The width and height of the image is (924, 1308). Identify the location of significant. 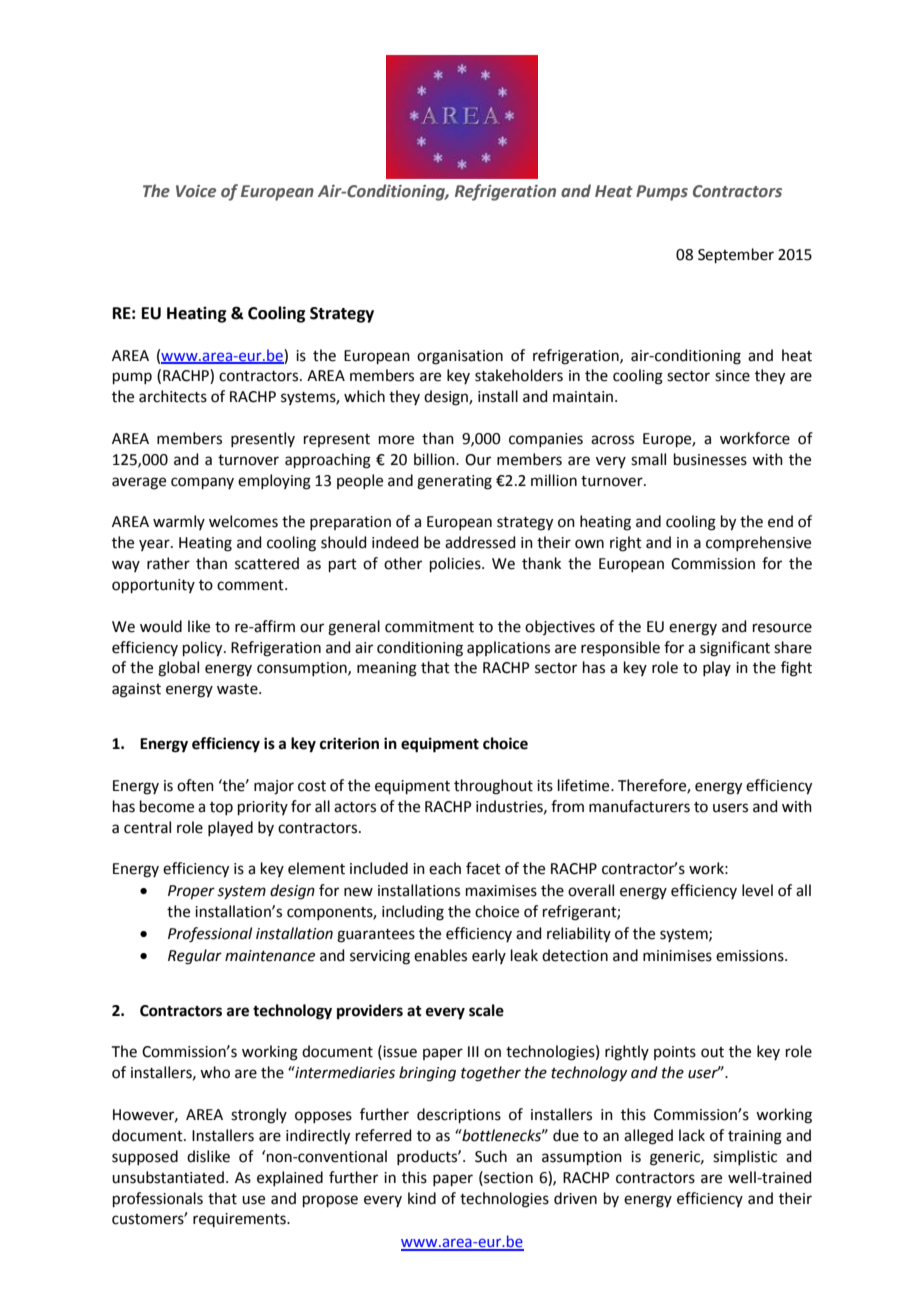
(735, 649).
